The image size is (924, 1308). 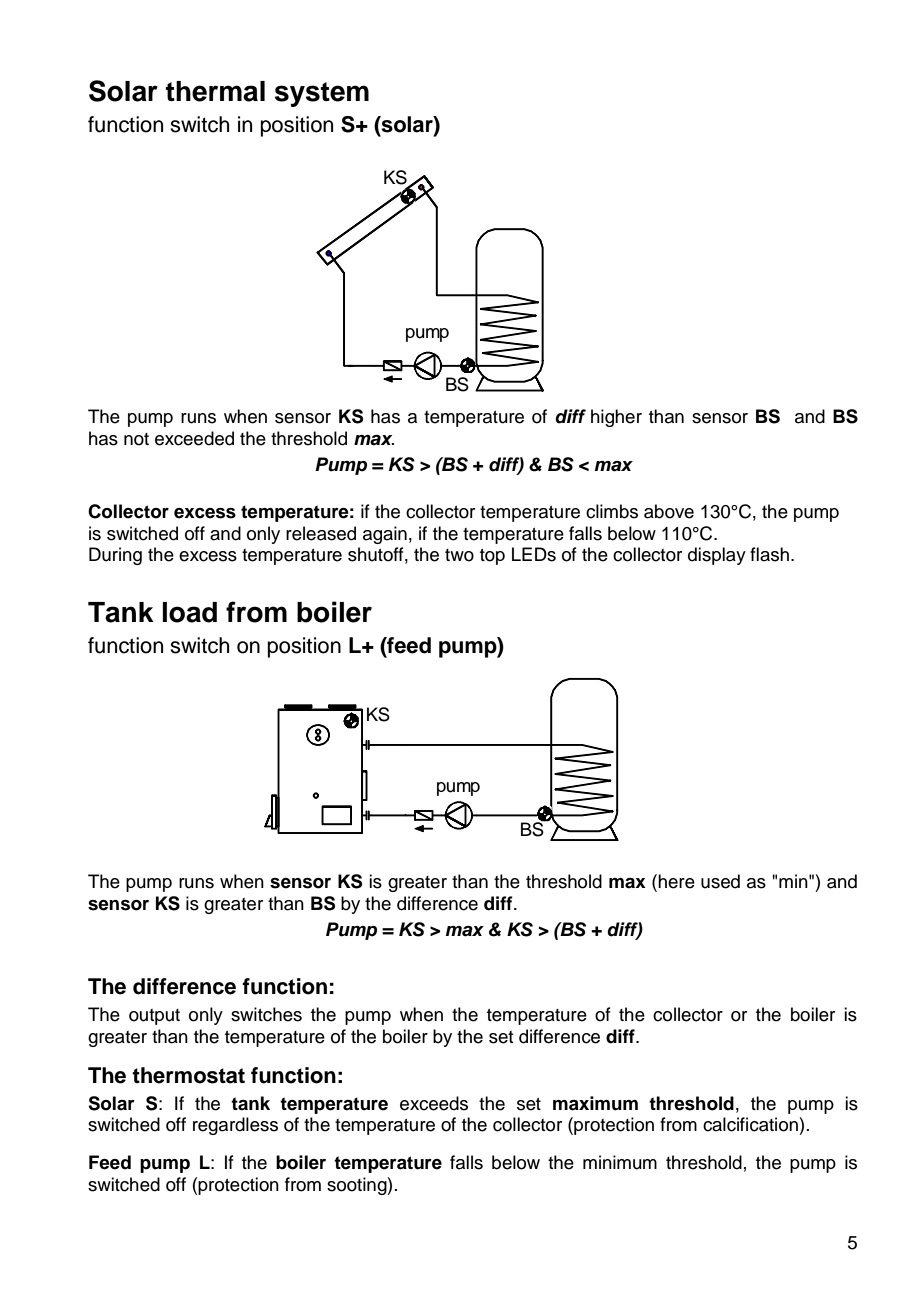 What do you see at coordinates (669, 511) in the page?
I see `above` at bounding box center [669, 511].
